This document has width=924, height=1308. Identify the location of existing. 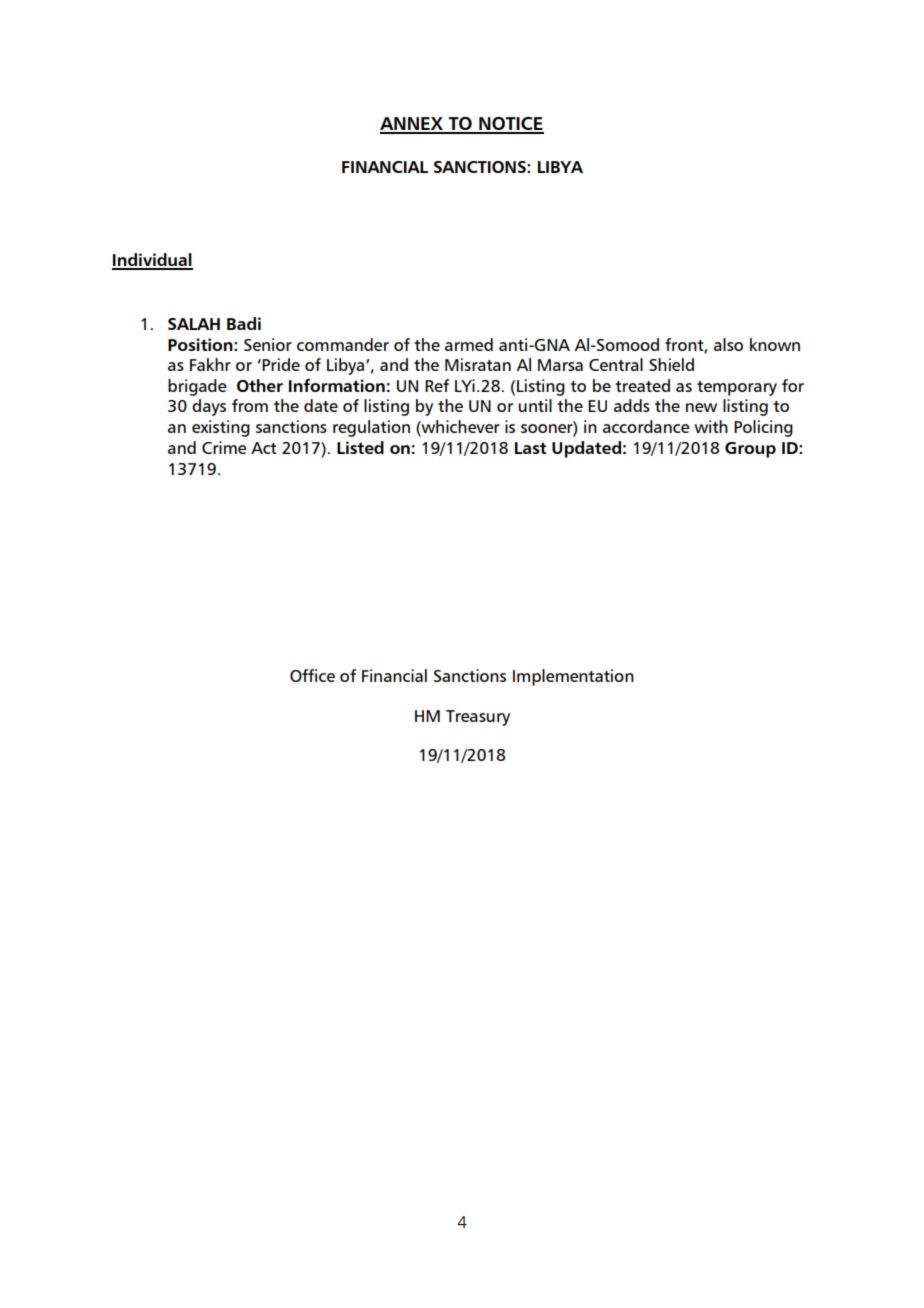
(221, 428).
